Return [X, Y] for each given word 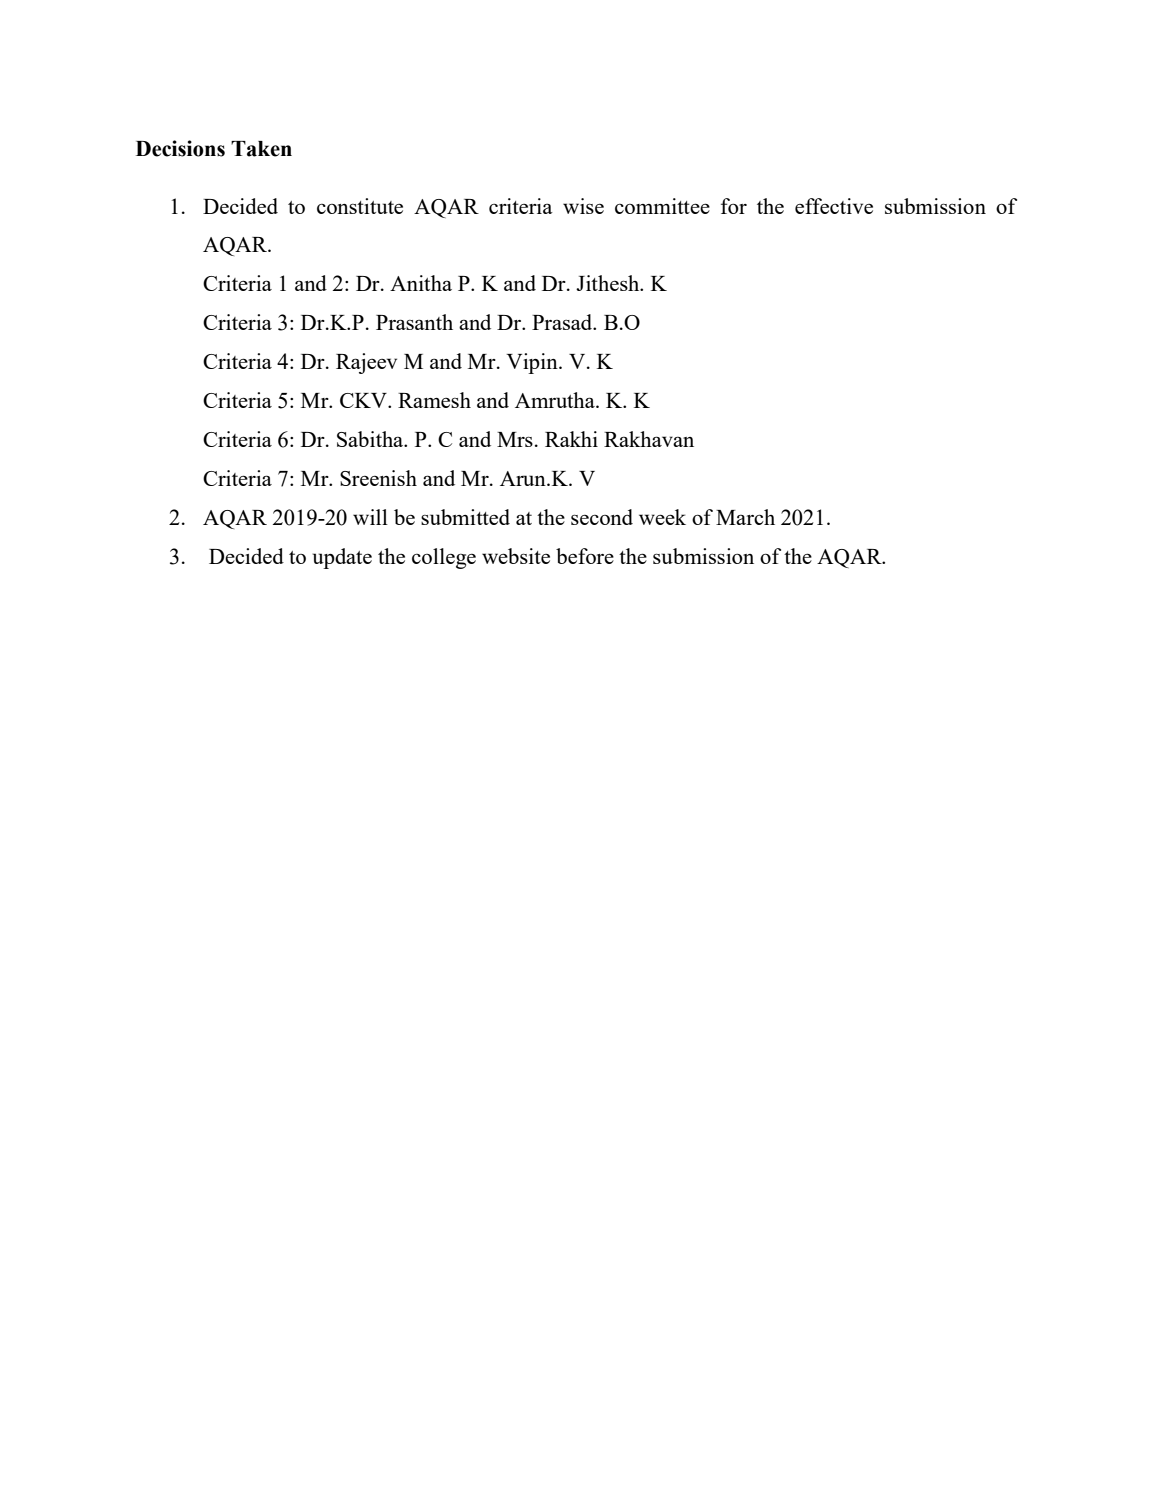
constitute [360, 206]
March [745, 517]
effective [834, 206]
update [342, 558]
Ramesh [434, 400]
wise [583, 206]
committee [662, 206]
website [516, 556]
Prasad [563, 322]
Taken [261, 149]
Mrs [515, 439]
